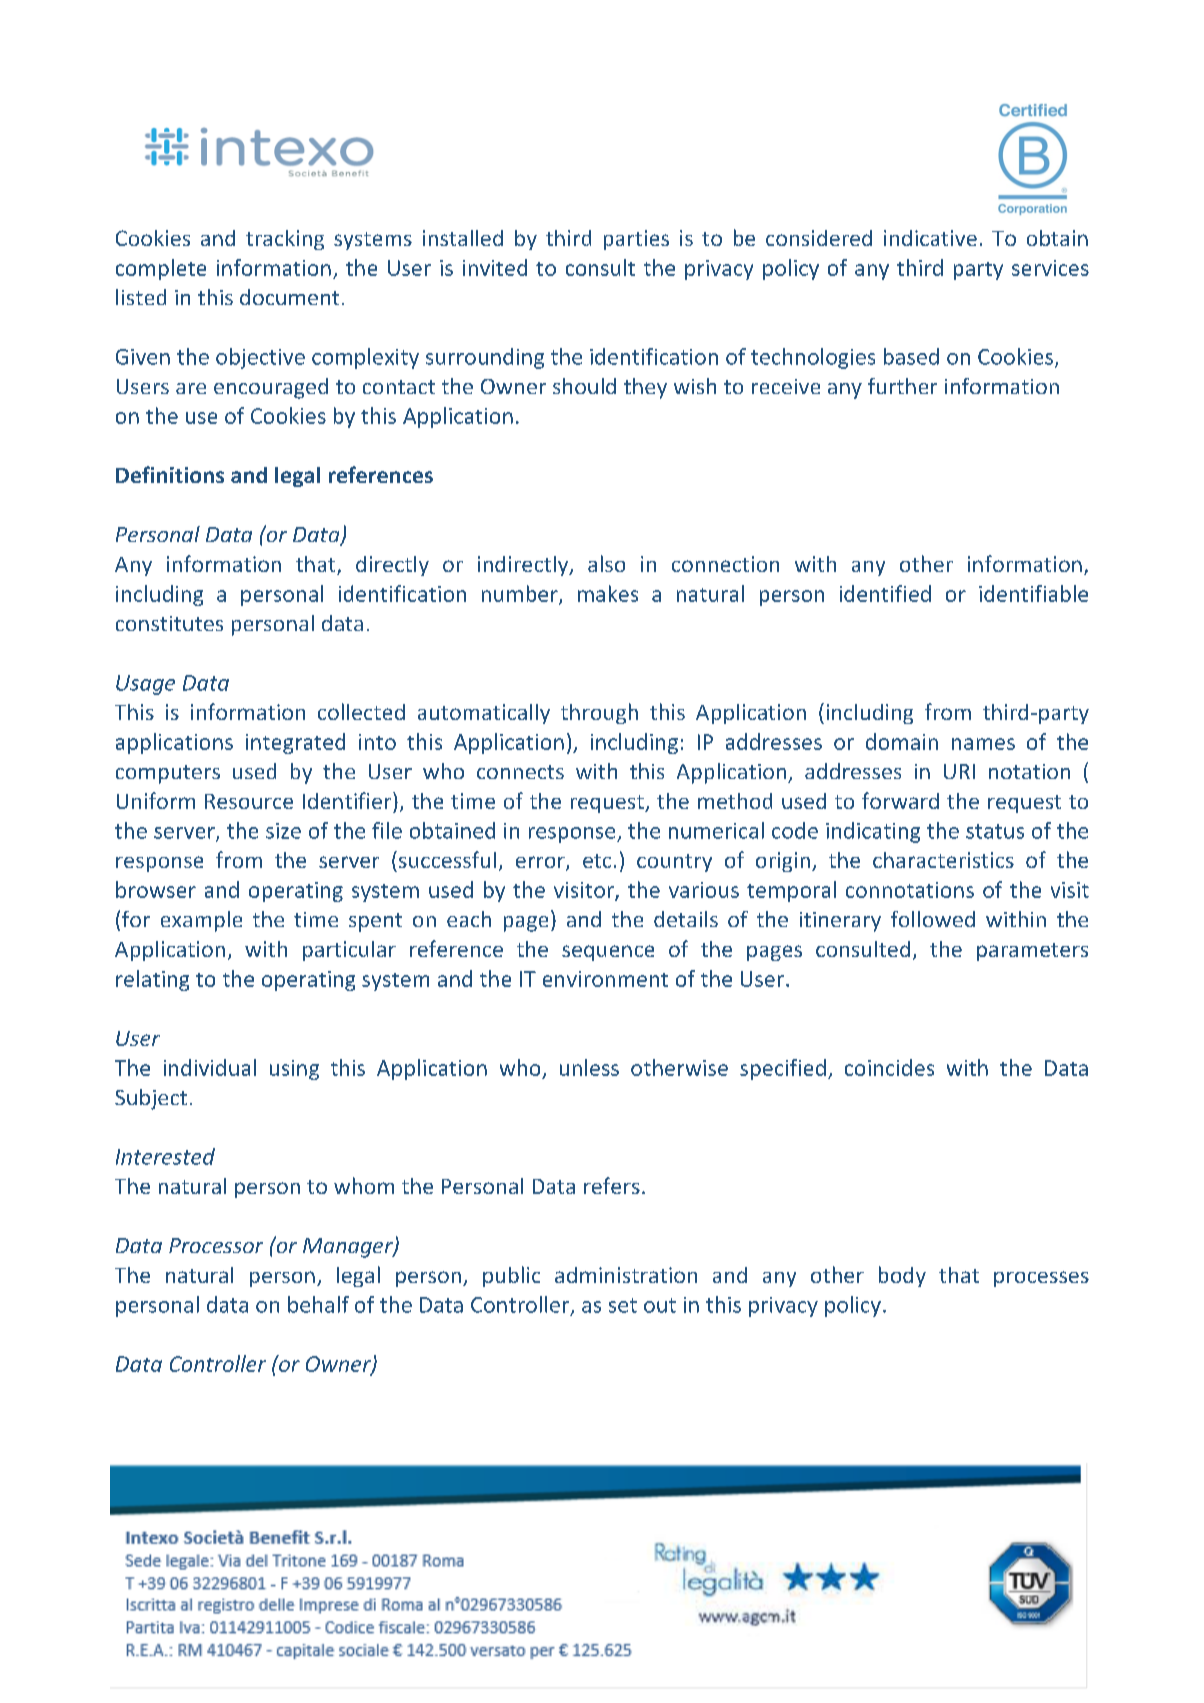 The height and width of the document is (1703, 1204). I want to click on identified, so click(885, 593).
